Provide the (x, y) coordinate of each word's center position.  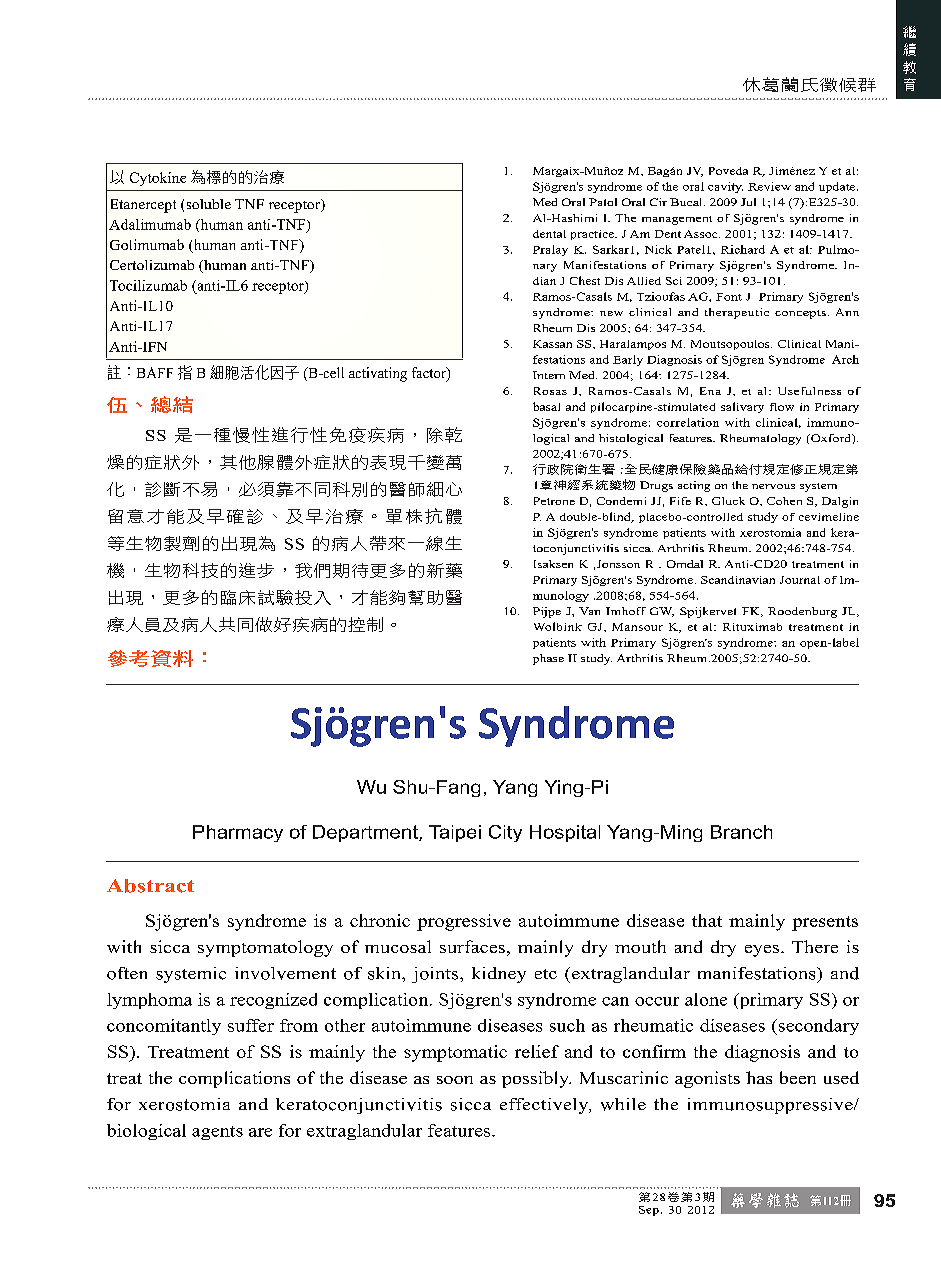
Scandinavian (738, 580)
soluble (209, 204)
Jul (748, 202)
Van (589, 611)
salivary (742, 407)
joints (436, 975)
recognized (273, 1001)
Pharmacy (238, 833)
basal (546, 406)
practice (593, 235)
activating (378, 374)
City (505, 833)
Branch (741, 832)
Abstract (150, 886)
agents (217, 1133)
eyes (763, 951)
